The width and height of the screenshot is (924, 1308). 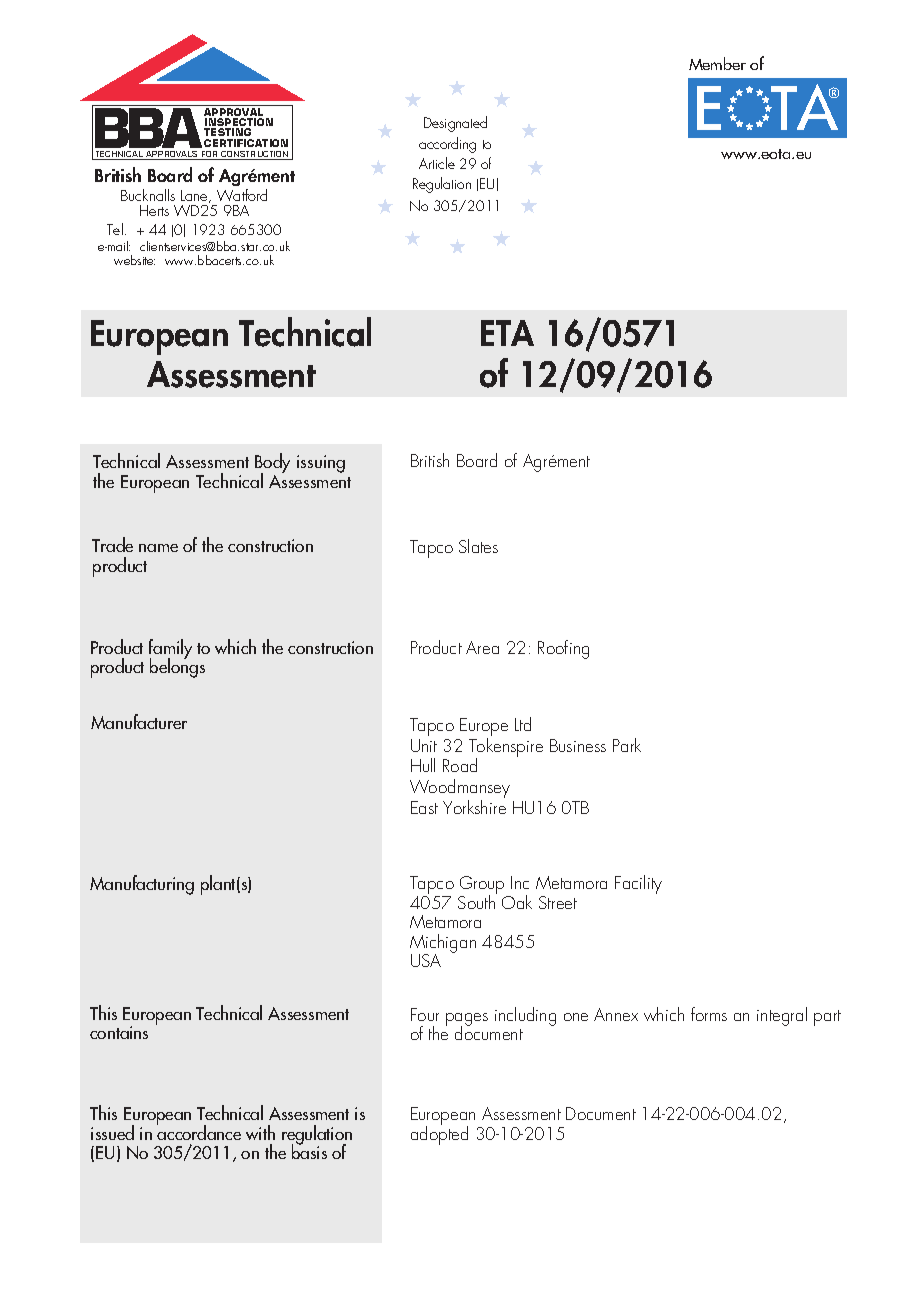 I want to click on Designated, so click(x=455, y=124).
